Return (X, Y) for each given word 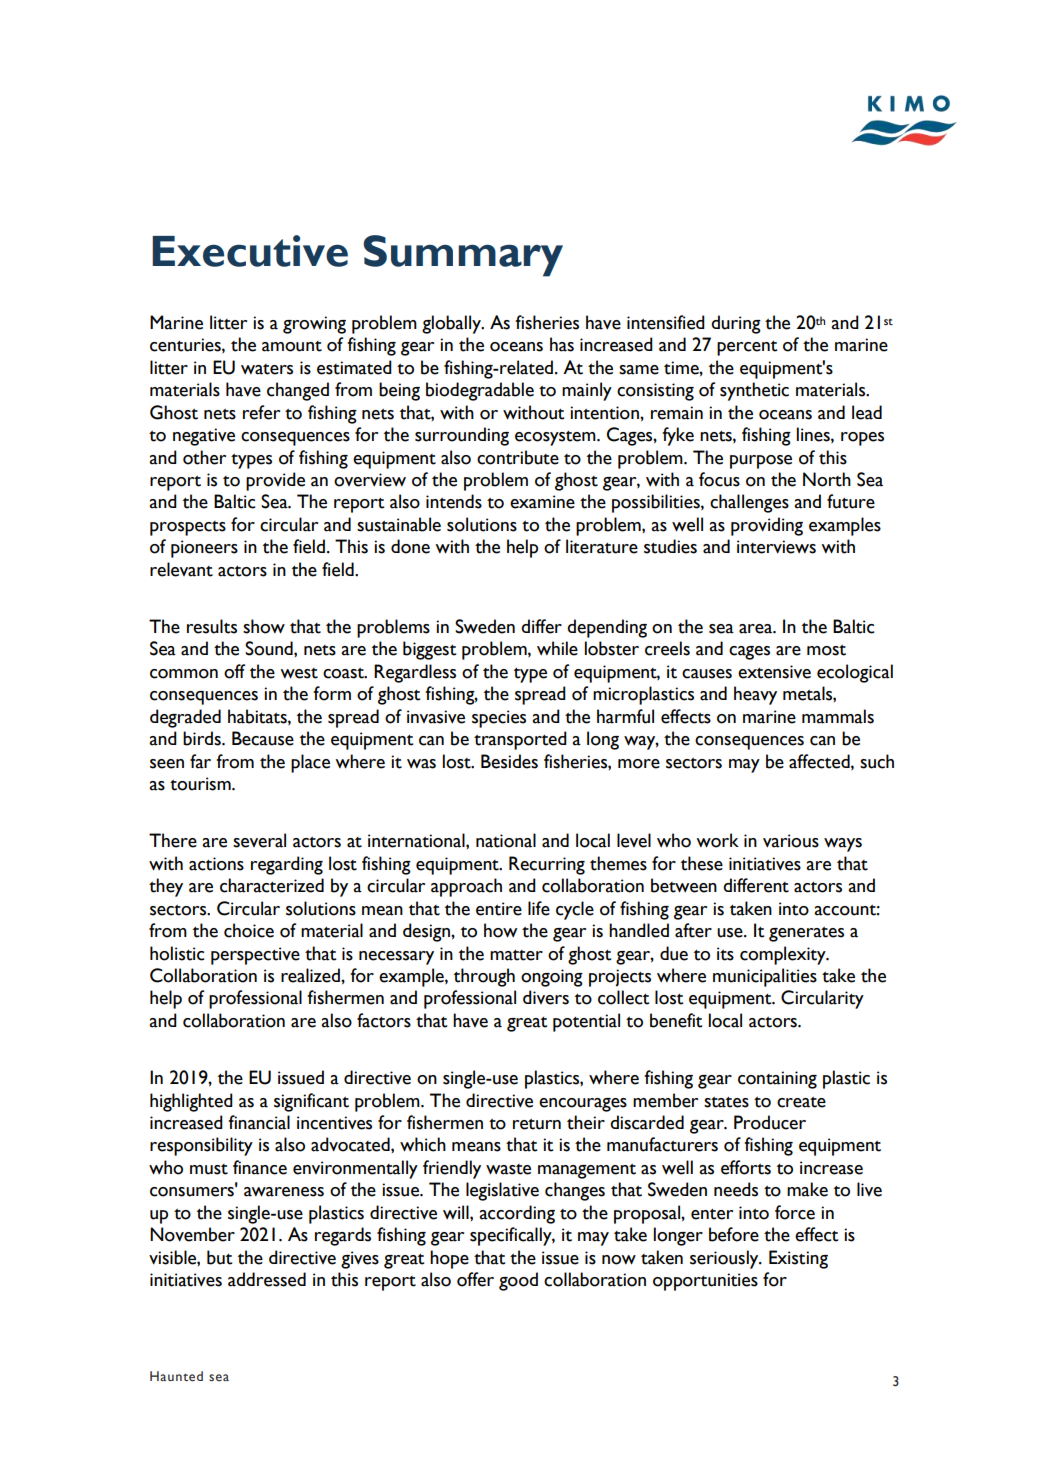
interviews (776, 547)
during (736, 324)
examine (542, 502)
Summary (463, 256)
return (537, 1124)
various (791, 841)
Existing (798, 1259)
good (518, 1281)
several (259, 840)
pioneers (204, 549)
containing (777, 1080)
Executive (250, 251)
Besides (509, 761)
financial (259, 1122)
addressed (267, 1279)
